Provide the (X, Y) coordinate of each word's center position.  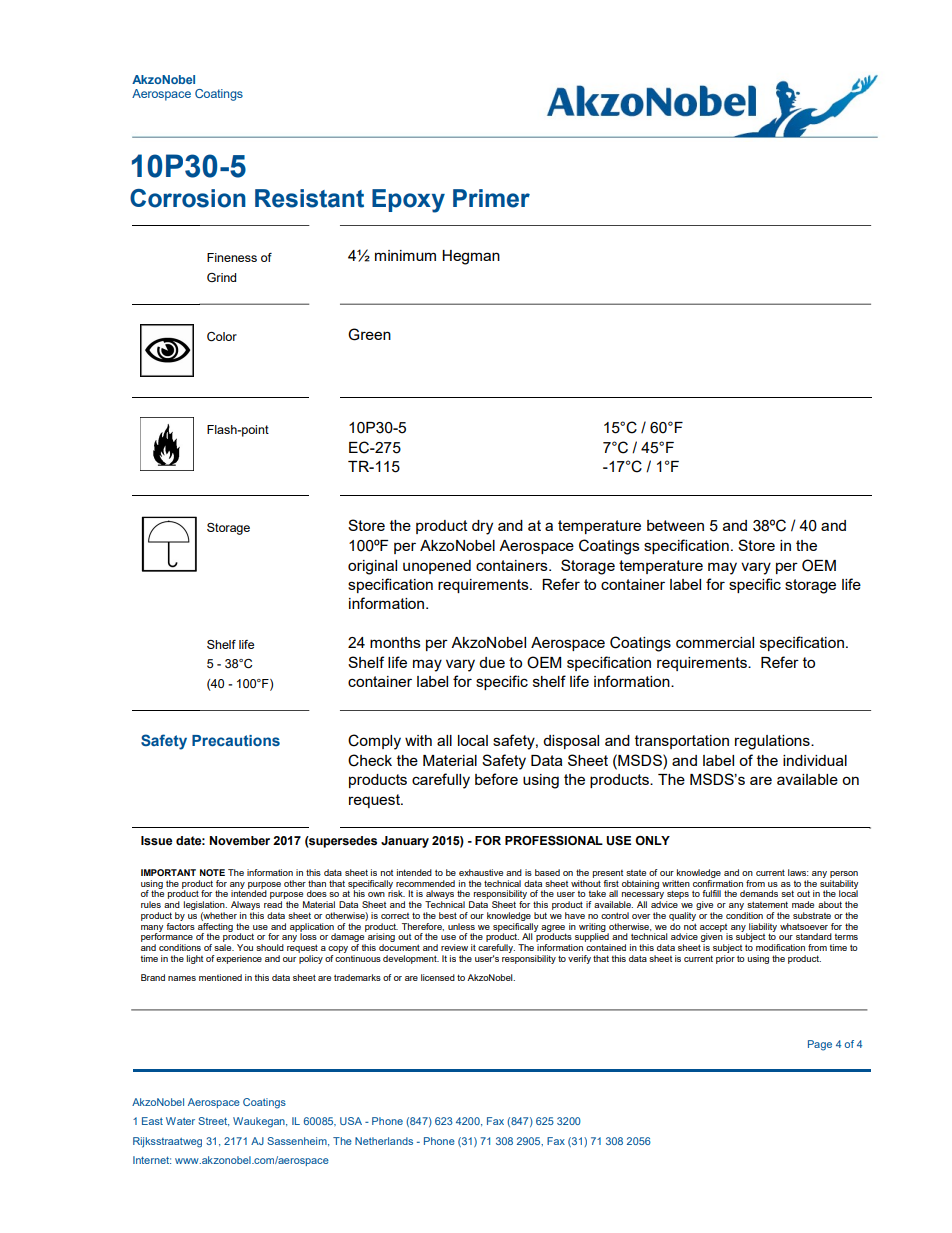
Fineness (232, 257)
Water (180, 1121)
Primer (491, 198)
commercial (715, 642)
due (492, 662)
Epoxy (408, 201)
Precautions (236, 740)
